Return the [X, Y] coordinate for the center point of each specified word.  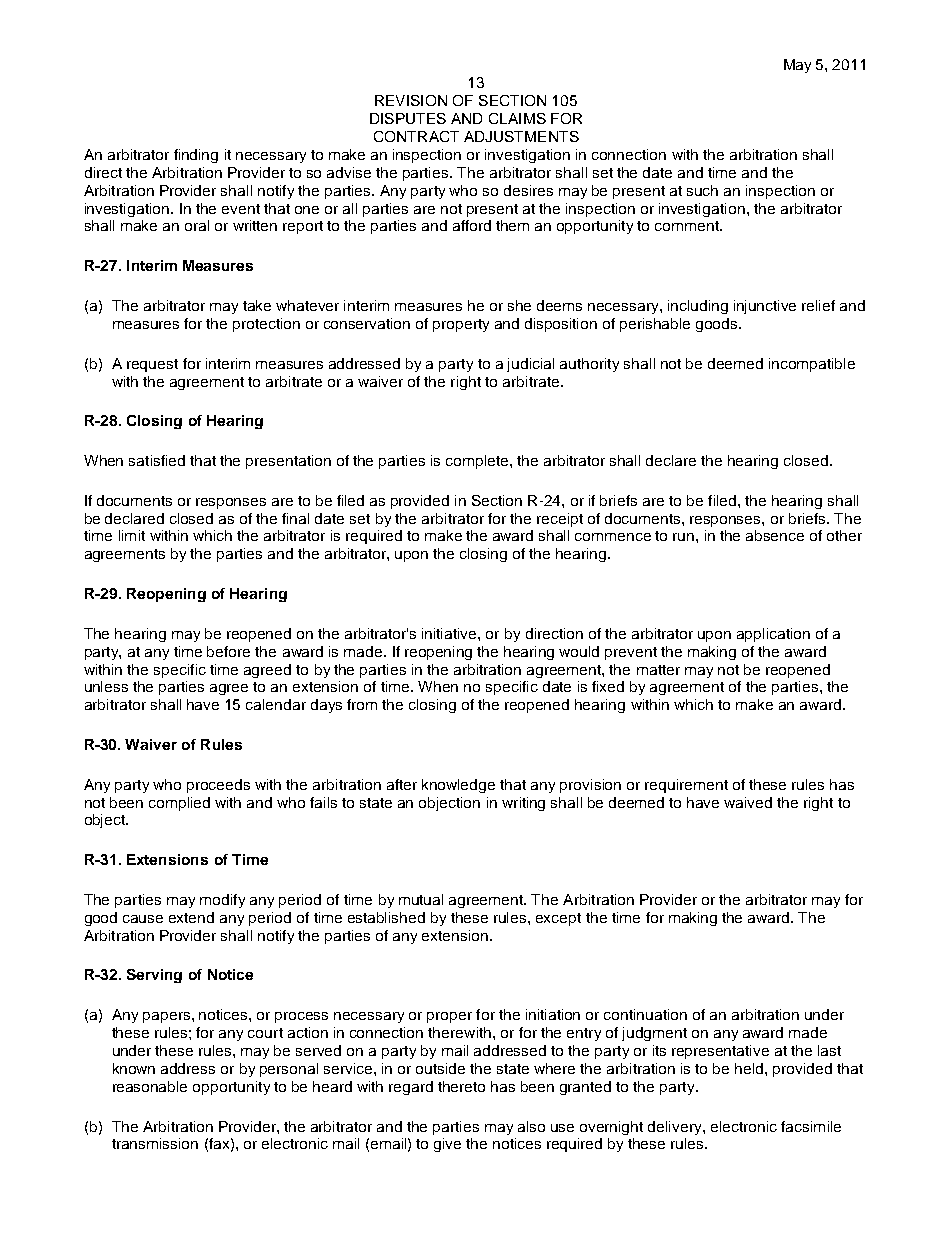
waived [748, 802]
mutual [421, 899]
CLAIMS [517, 118]
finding [196, 156]
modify [222, 901]
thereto [461, 1086]
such [702, 190]
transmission [155, 1143]
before [228, 651]
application [773, 635]
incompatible [812, 365]
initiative [450, 633]
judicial [530, 365]
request [152, 365]
